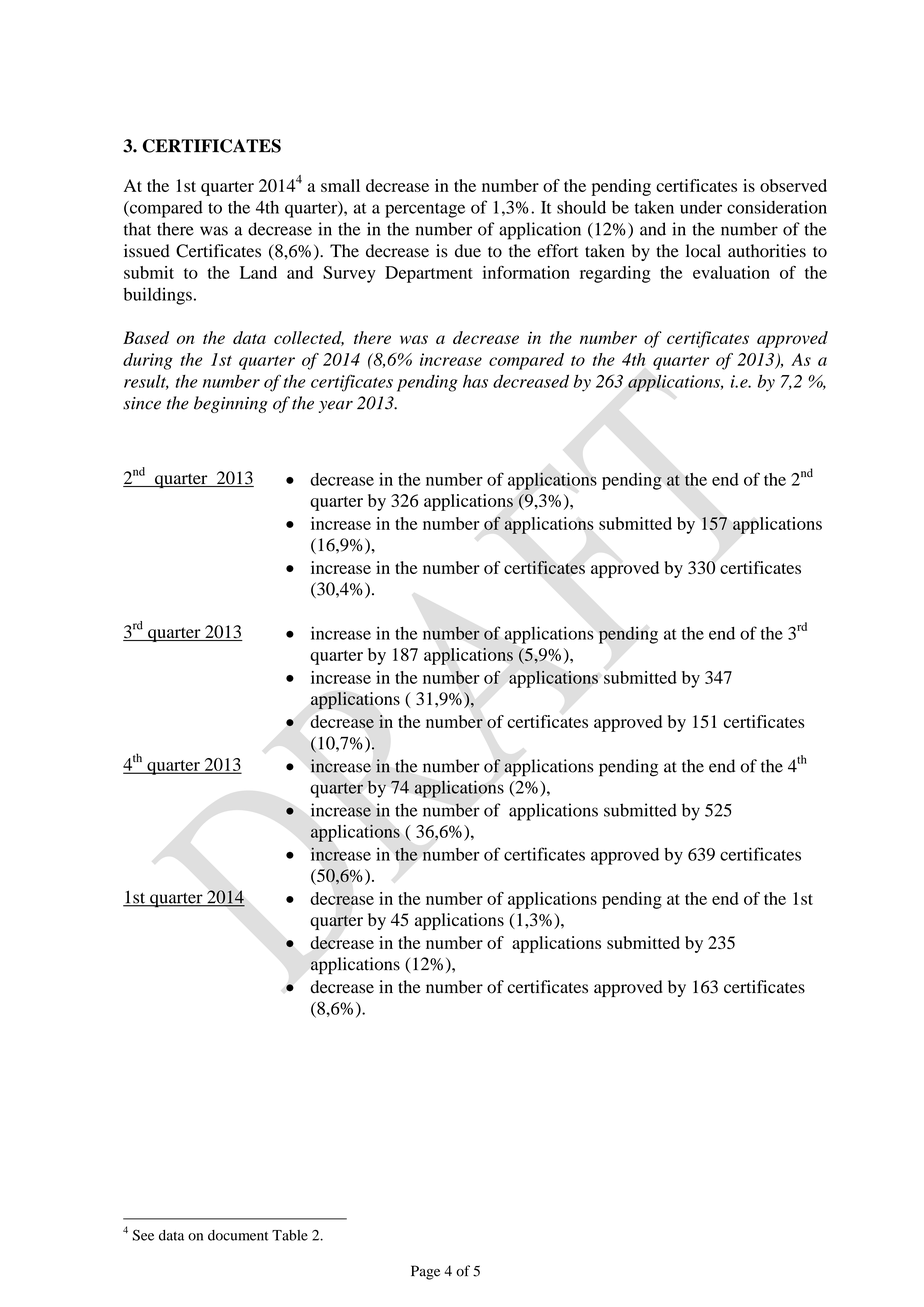 The height and width of the image is (1307, 924). I want to click on has, so click(475, 381).
